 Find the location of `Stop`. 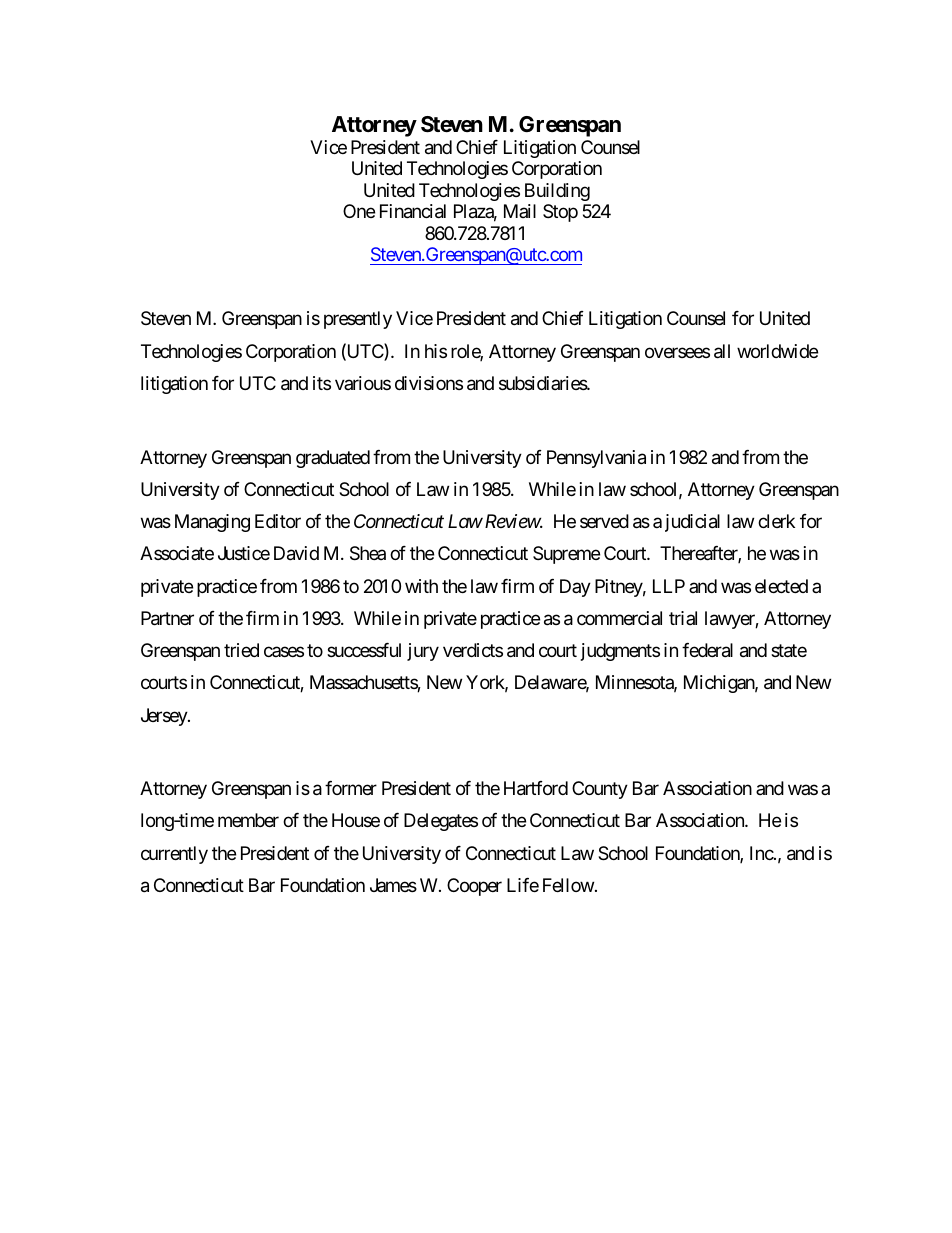

Stop is located at coordinates (560, 213).
